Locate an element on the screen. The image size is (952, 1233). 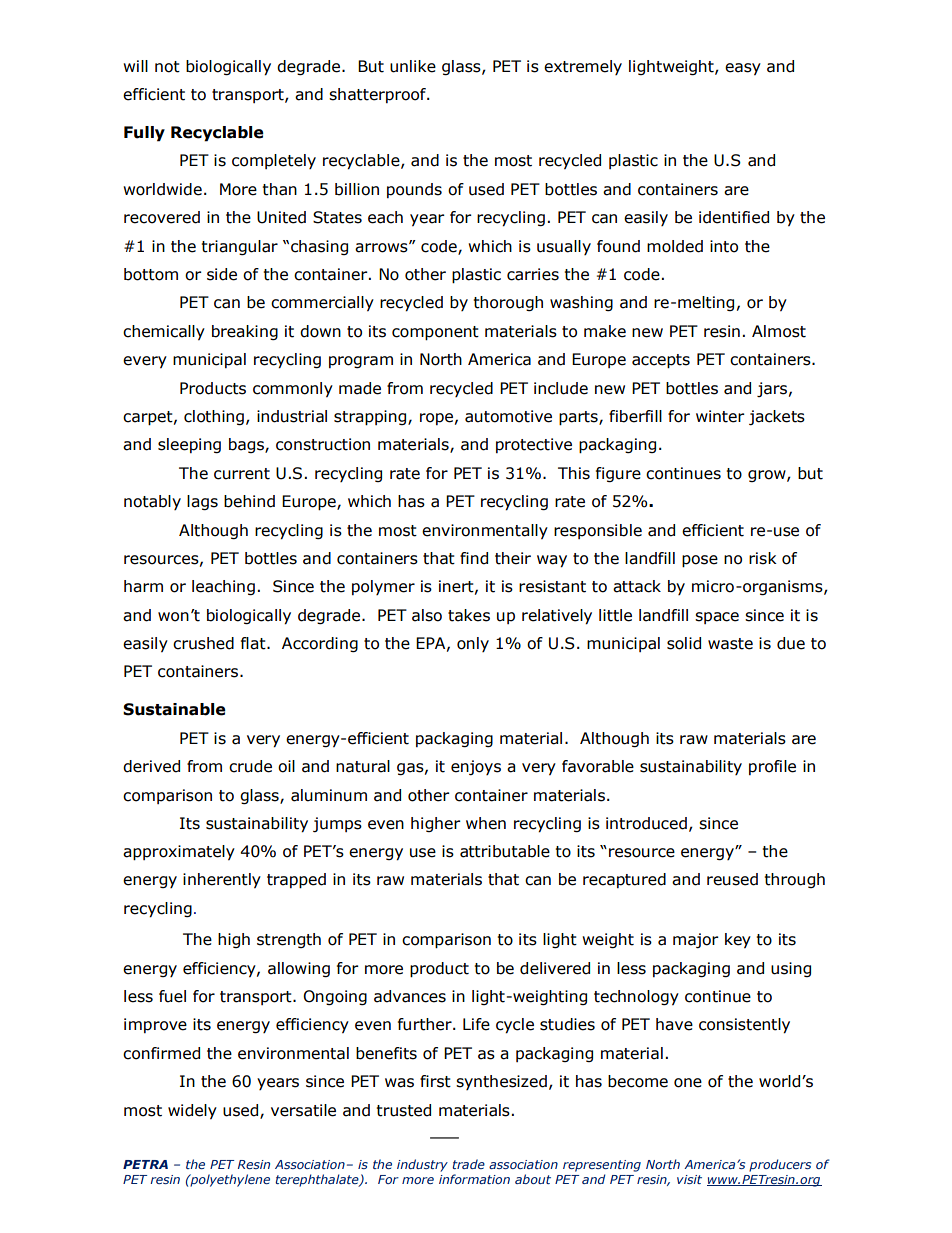
trade is located at coordinates (468, 1164).
